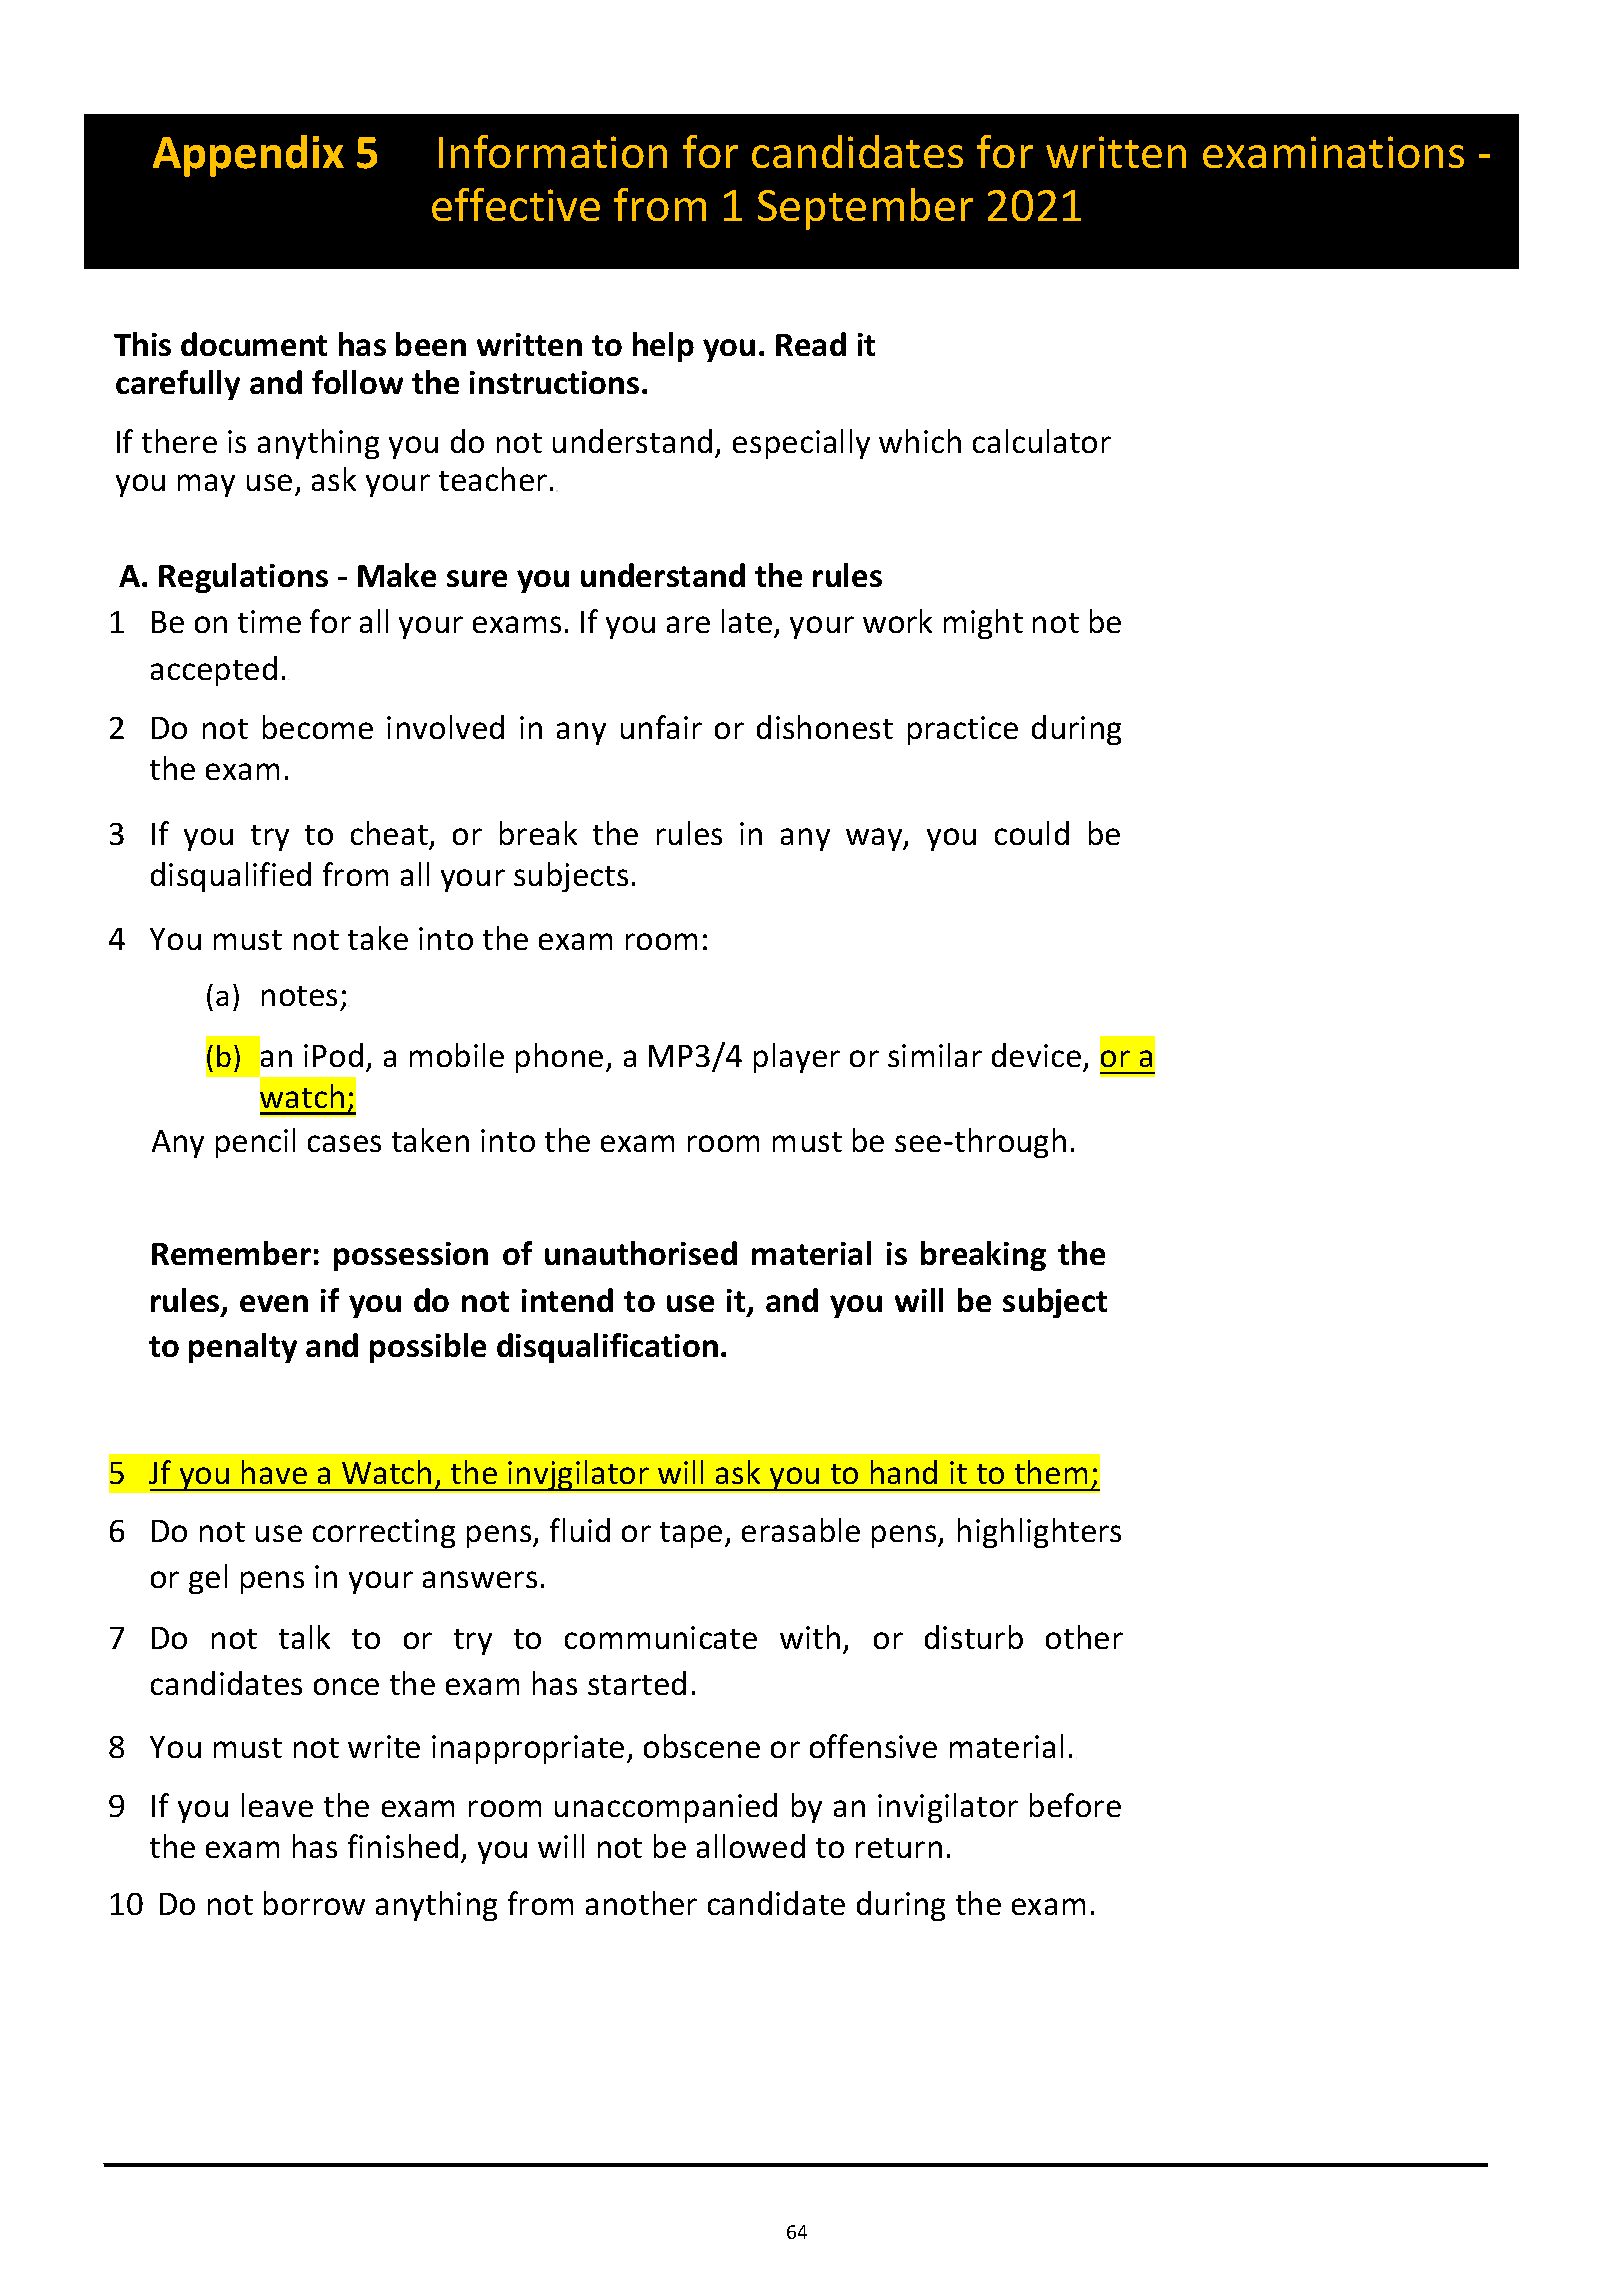  Describe the element at coordinates (641, 1253) in the screenshot. I see `unauthorised` at that location.
